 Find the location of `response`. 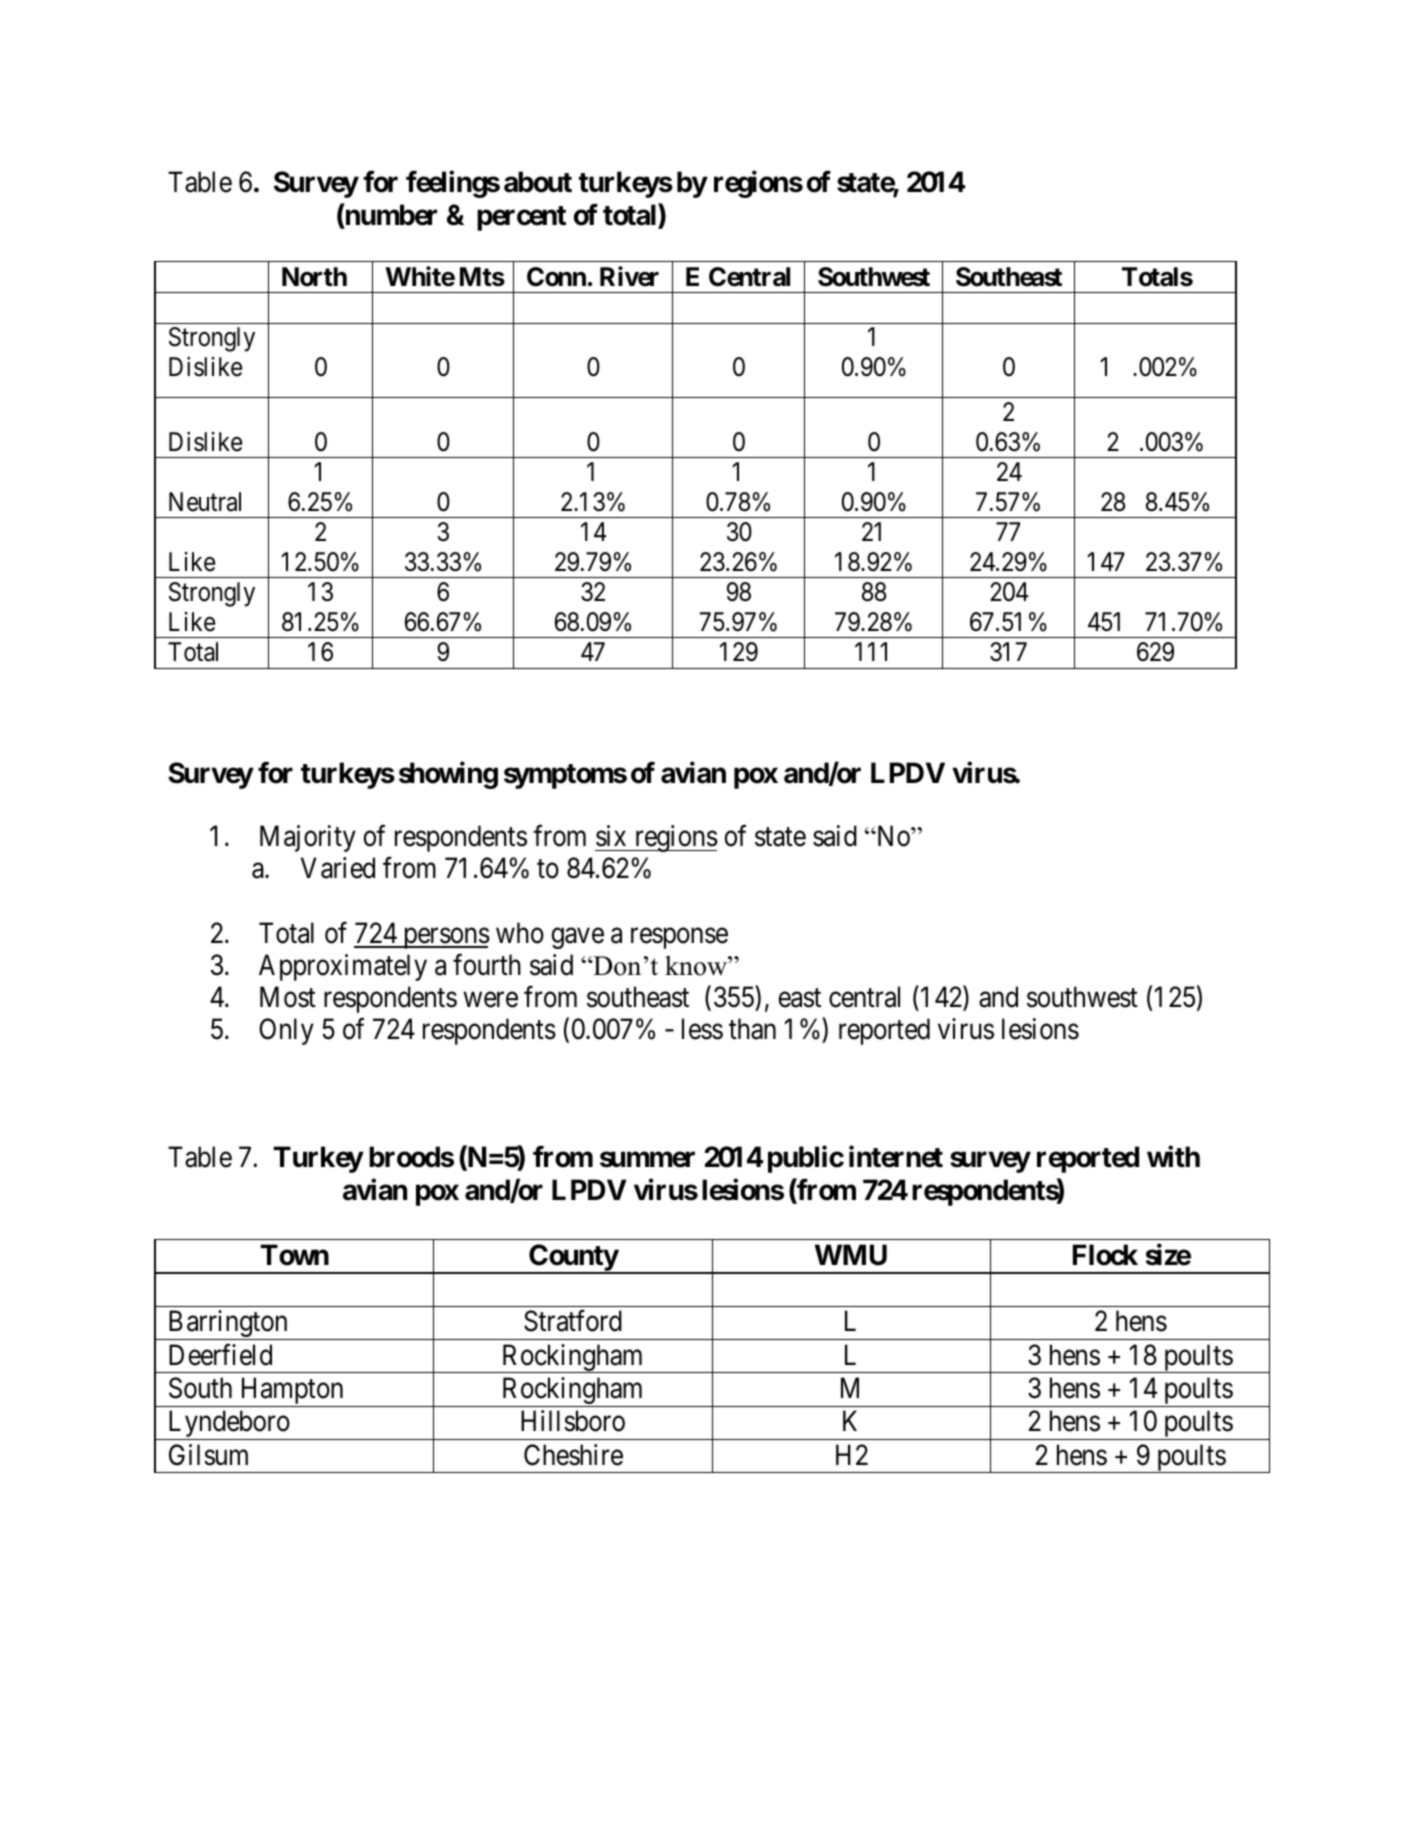

response is located at coordinates (679, 938).
